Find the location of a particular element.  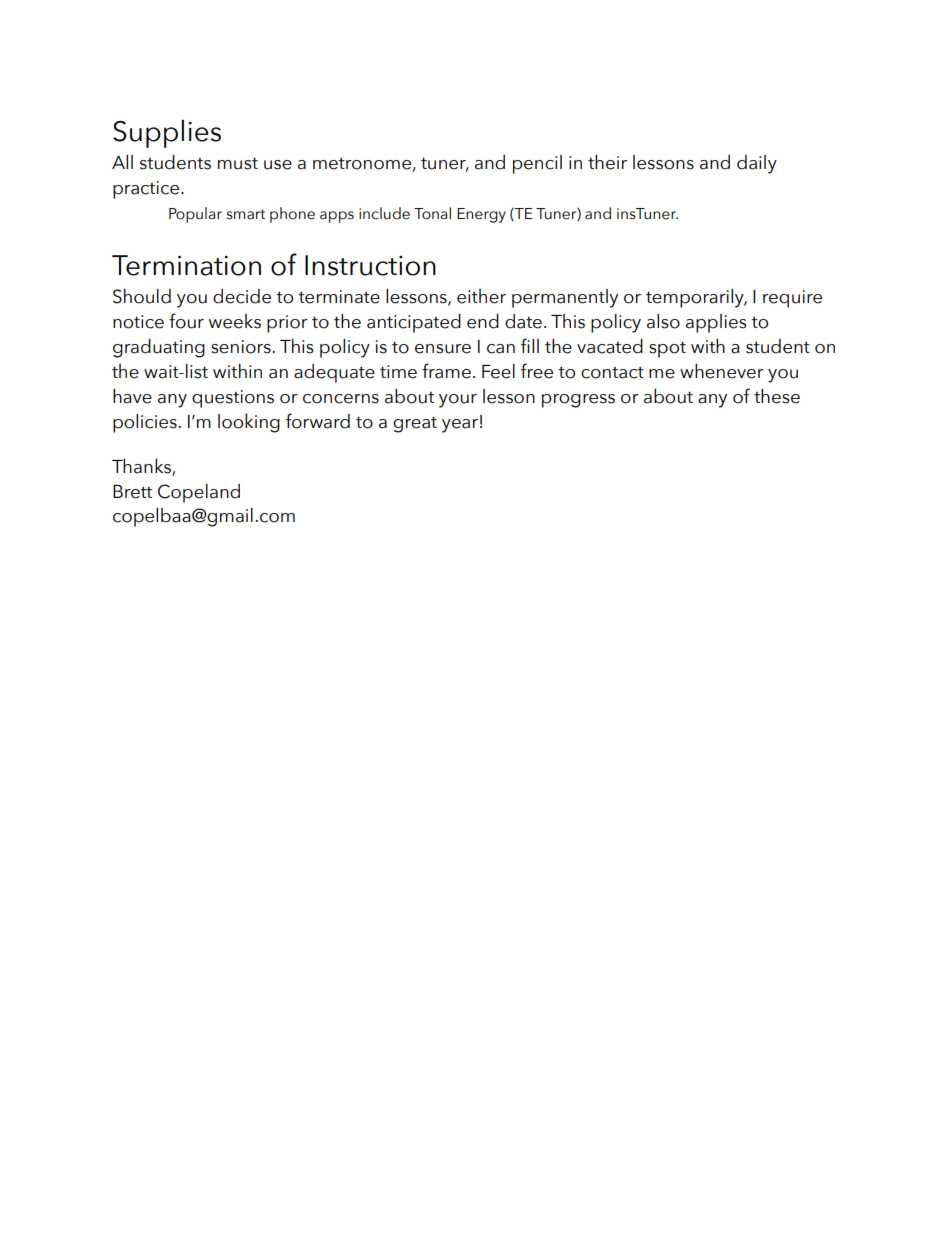

frame is located at coordinates (446, 371).
